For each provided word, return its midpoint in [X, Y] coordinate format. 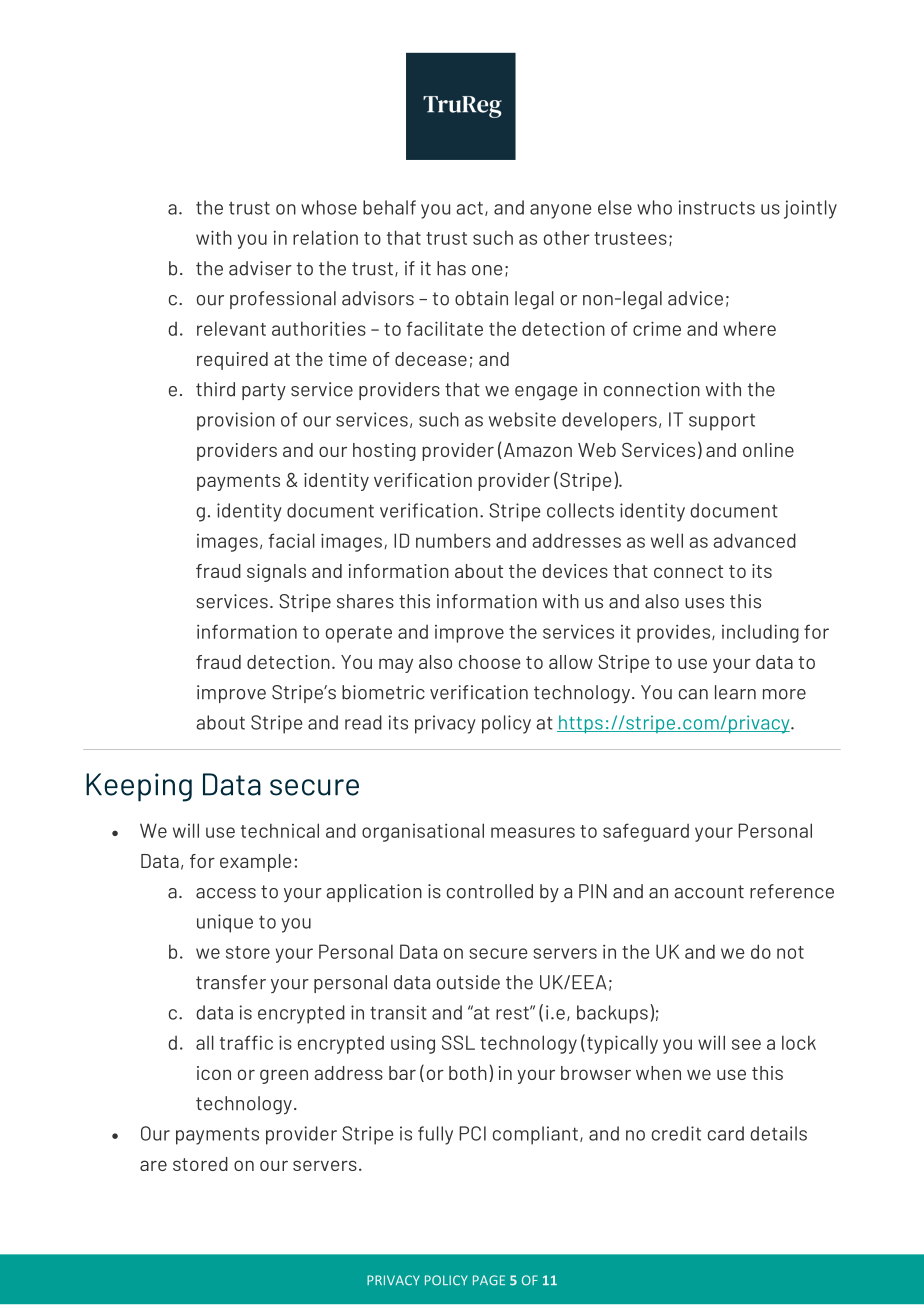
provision [236, 421]
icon [214, 1073]
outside [468, 982]
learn [735, 692]
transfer [231, 982]
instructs [716, 207]
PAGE [489, 1280]
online [768, 450]
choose [490, 662]
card [726, 1133]
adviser [260, 268]
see [746, 1044]
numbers [453, 541]
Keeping [139, 787]
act [469, 208]
